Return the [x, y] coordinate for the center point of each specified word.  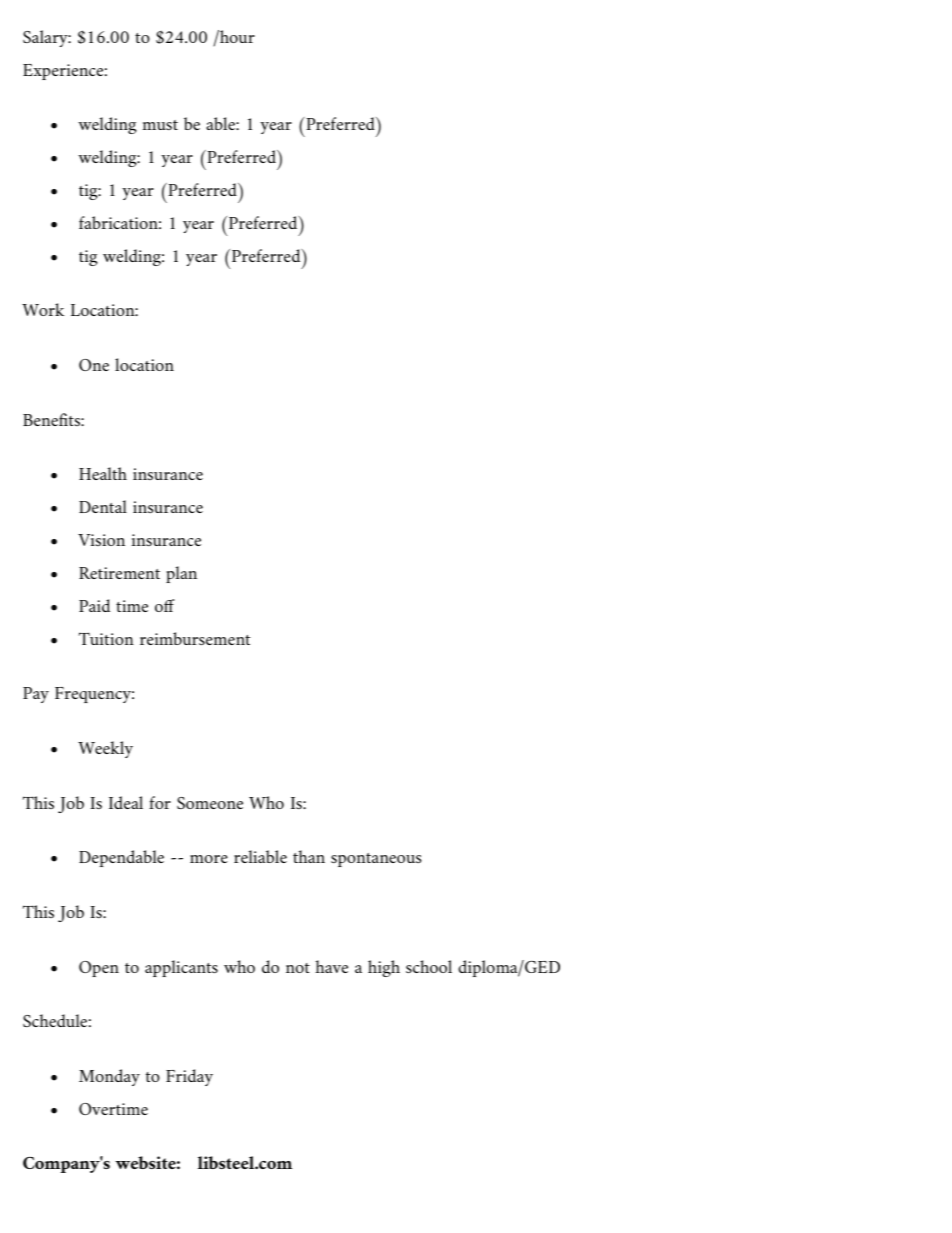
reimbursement [195, 638]
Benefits [52, 419]
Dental [103, 506]
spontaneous [376, 860]
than [309, 856]
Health [103, 473]
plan [181, 574]
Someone [210, 803]
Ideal [126, 802]
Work [43, 309]
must [160, 125]
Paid [94, 605]
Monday [109, 1077]
